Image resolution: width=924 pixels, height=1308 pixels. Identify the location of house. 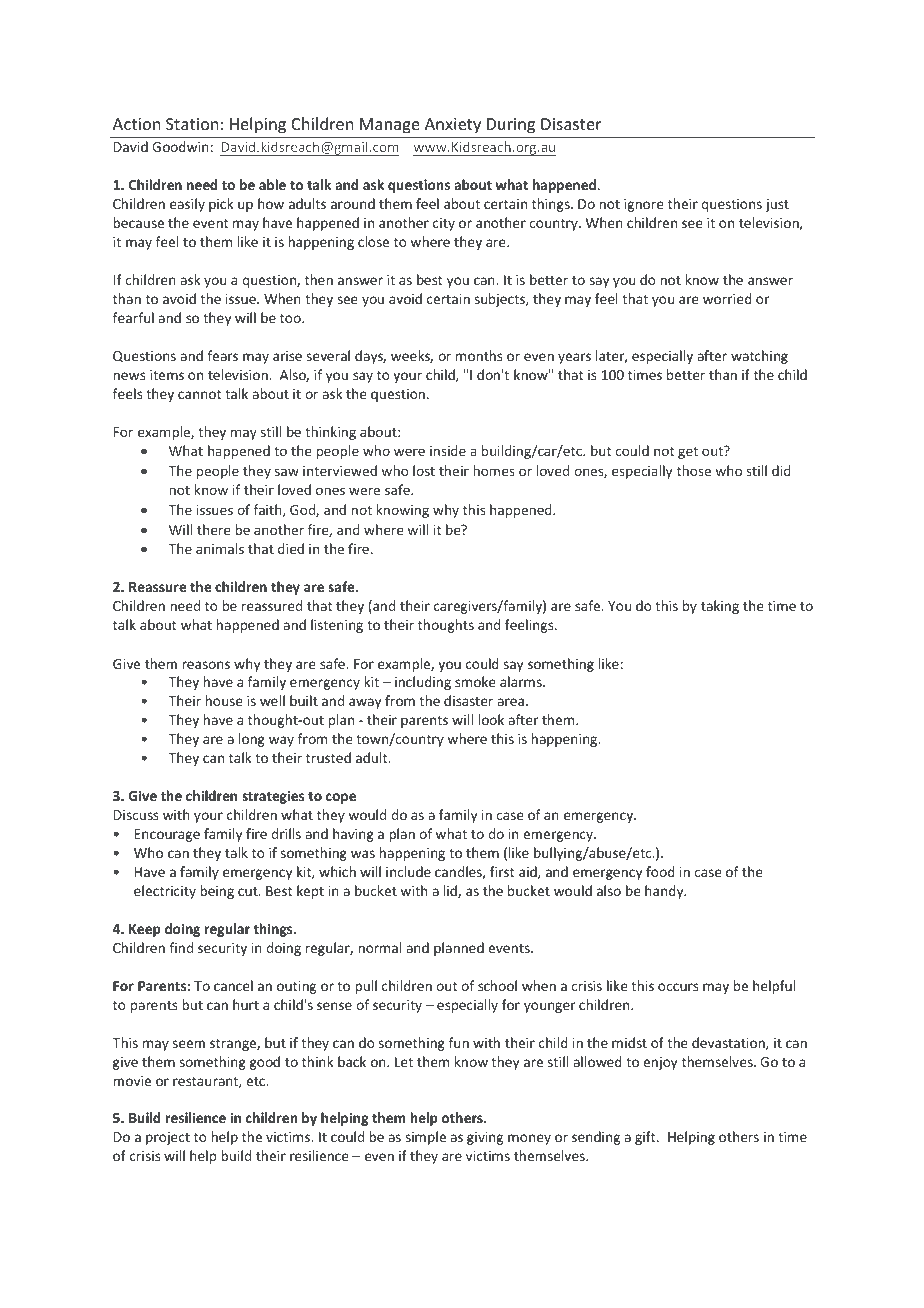
(224, 700).
